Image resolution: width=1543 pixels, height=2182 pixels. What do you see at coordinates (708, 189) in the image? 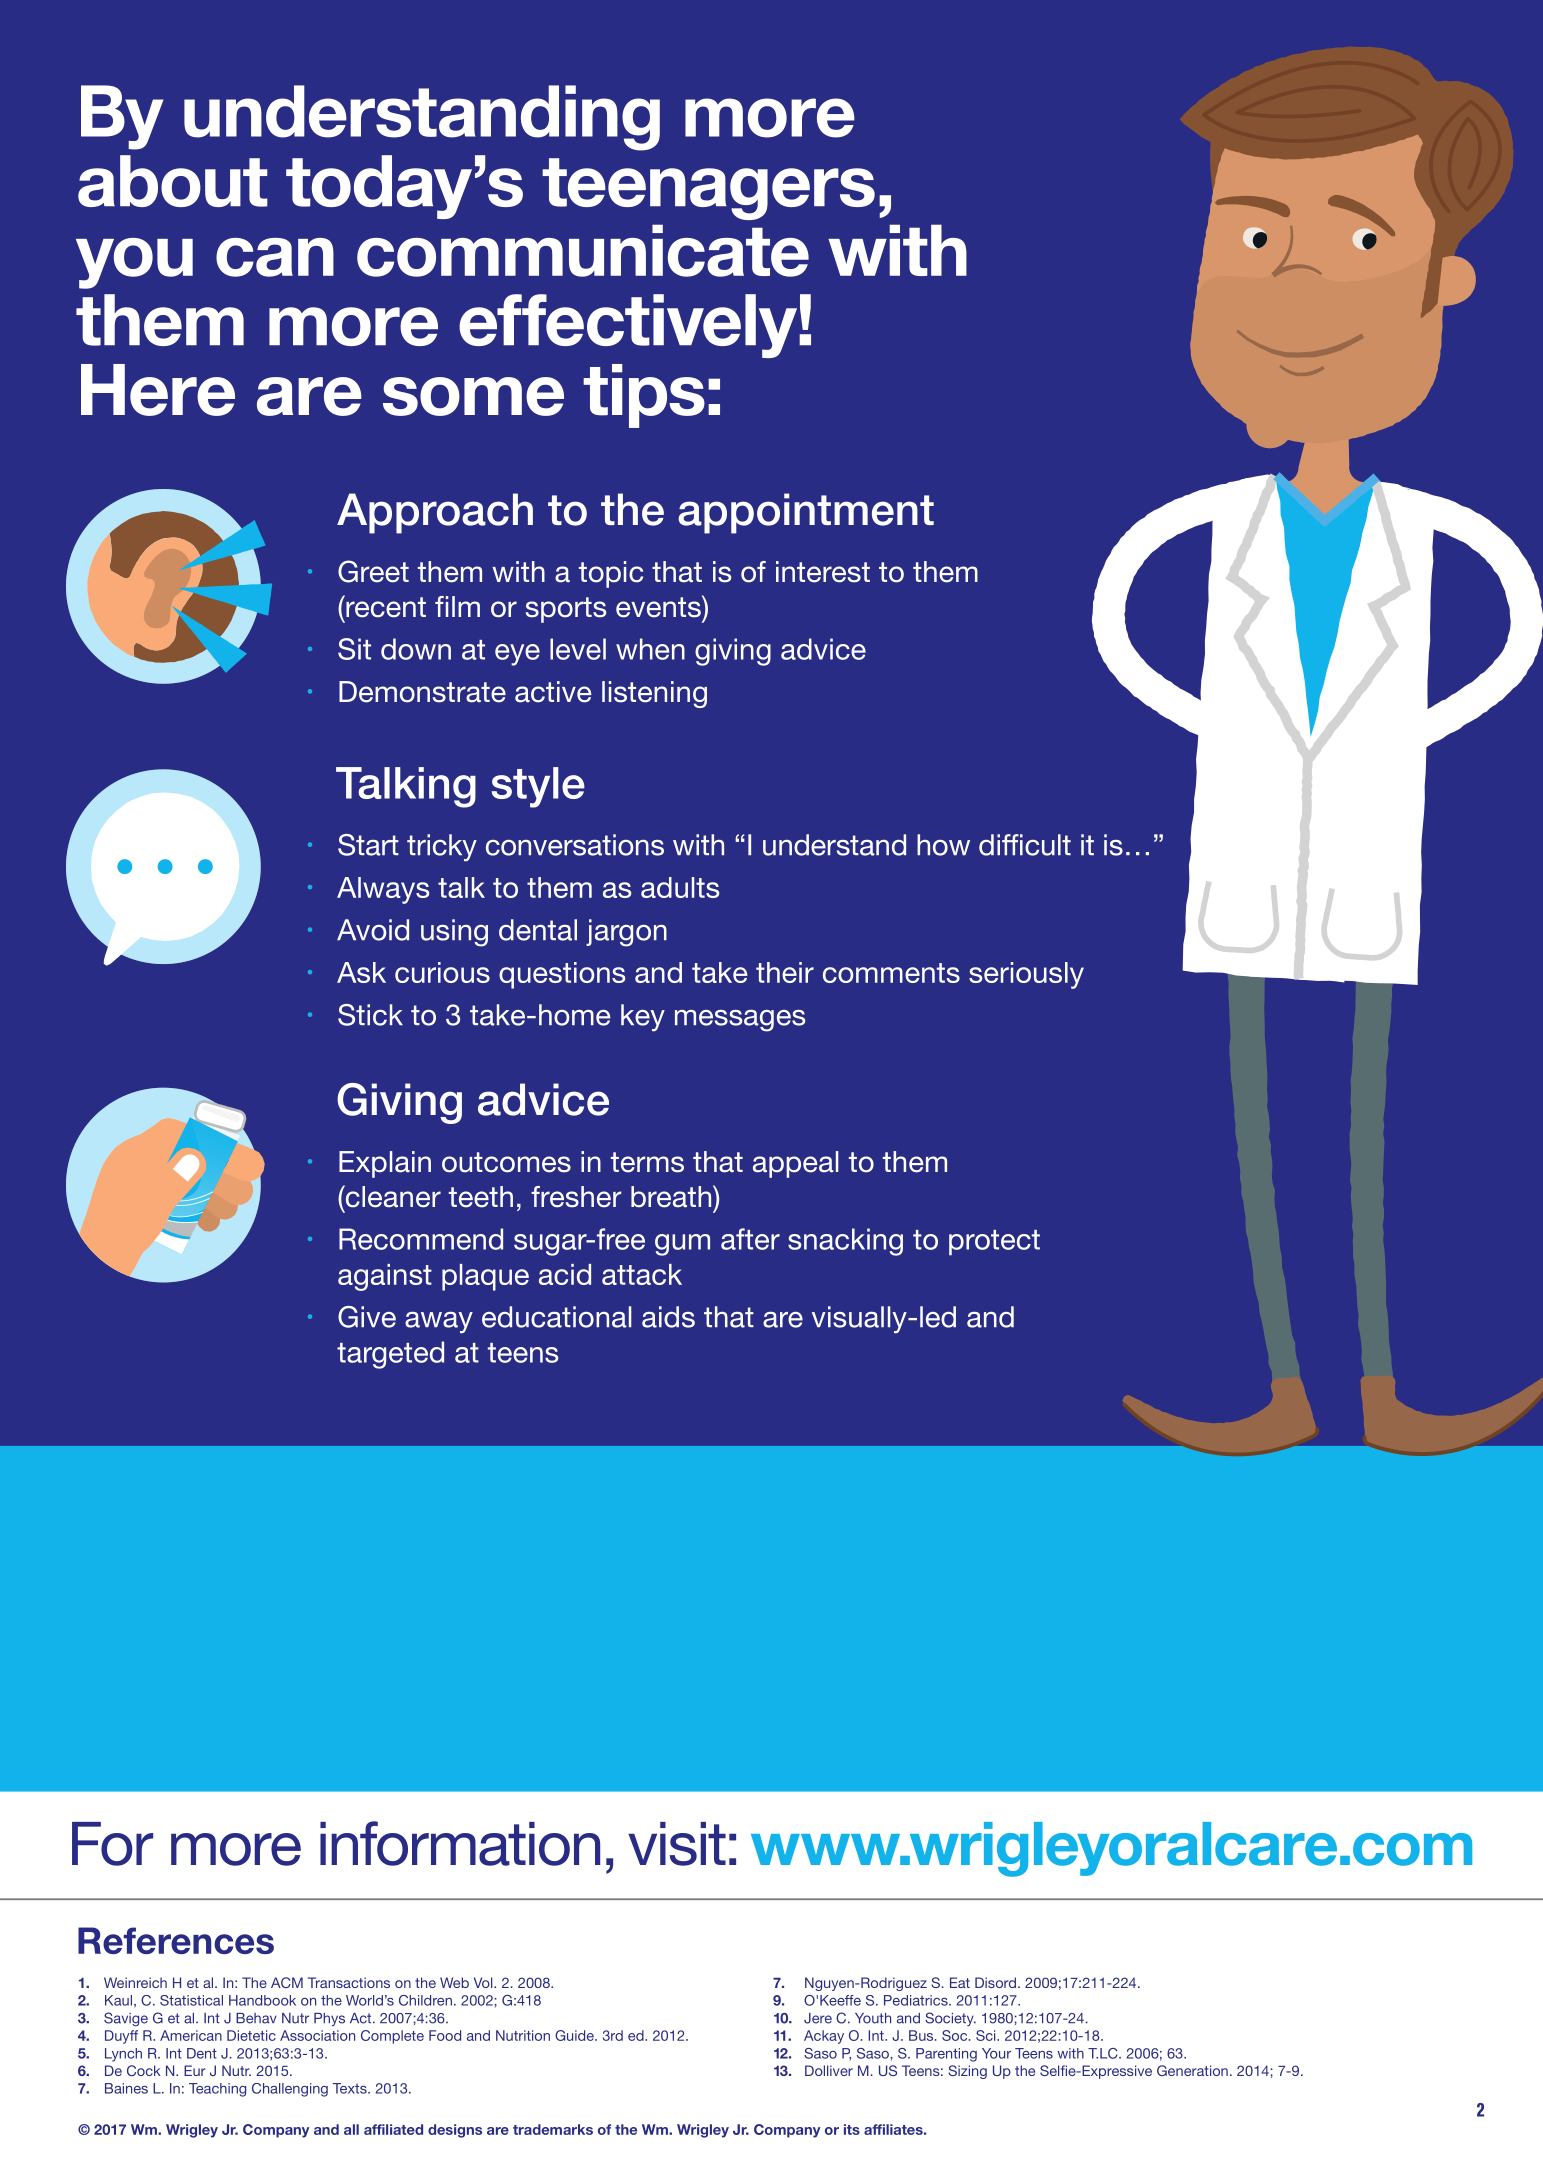
I see `teenagers` at bounding box center [708, 189].
